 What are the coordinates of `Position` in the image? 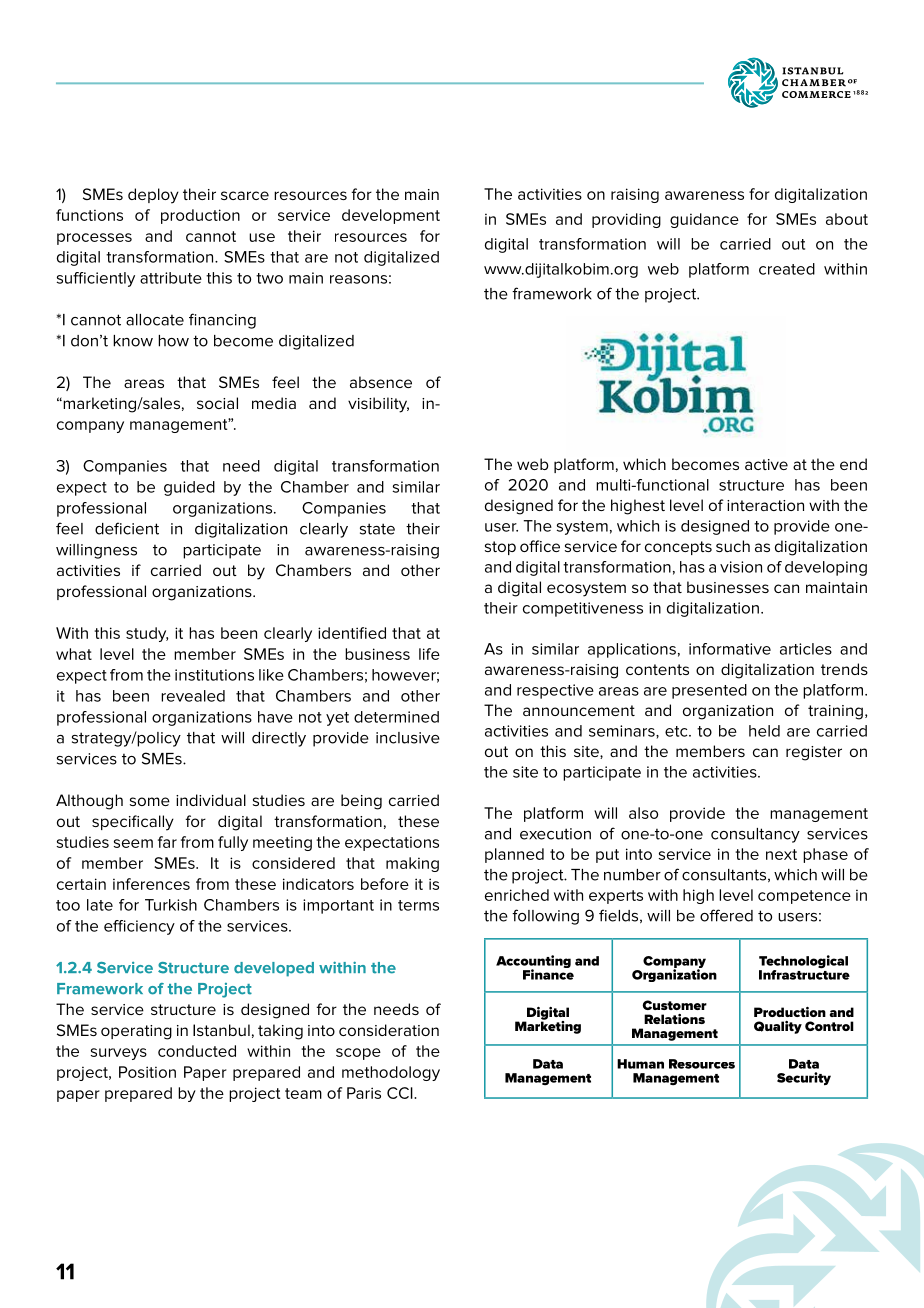 It's located at (147, 1072).
